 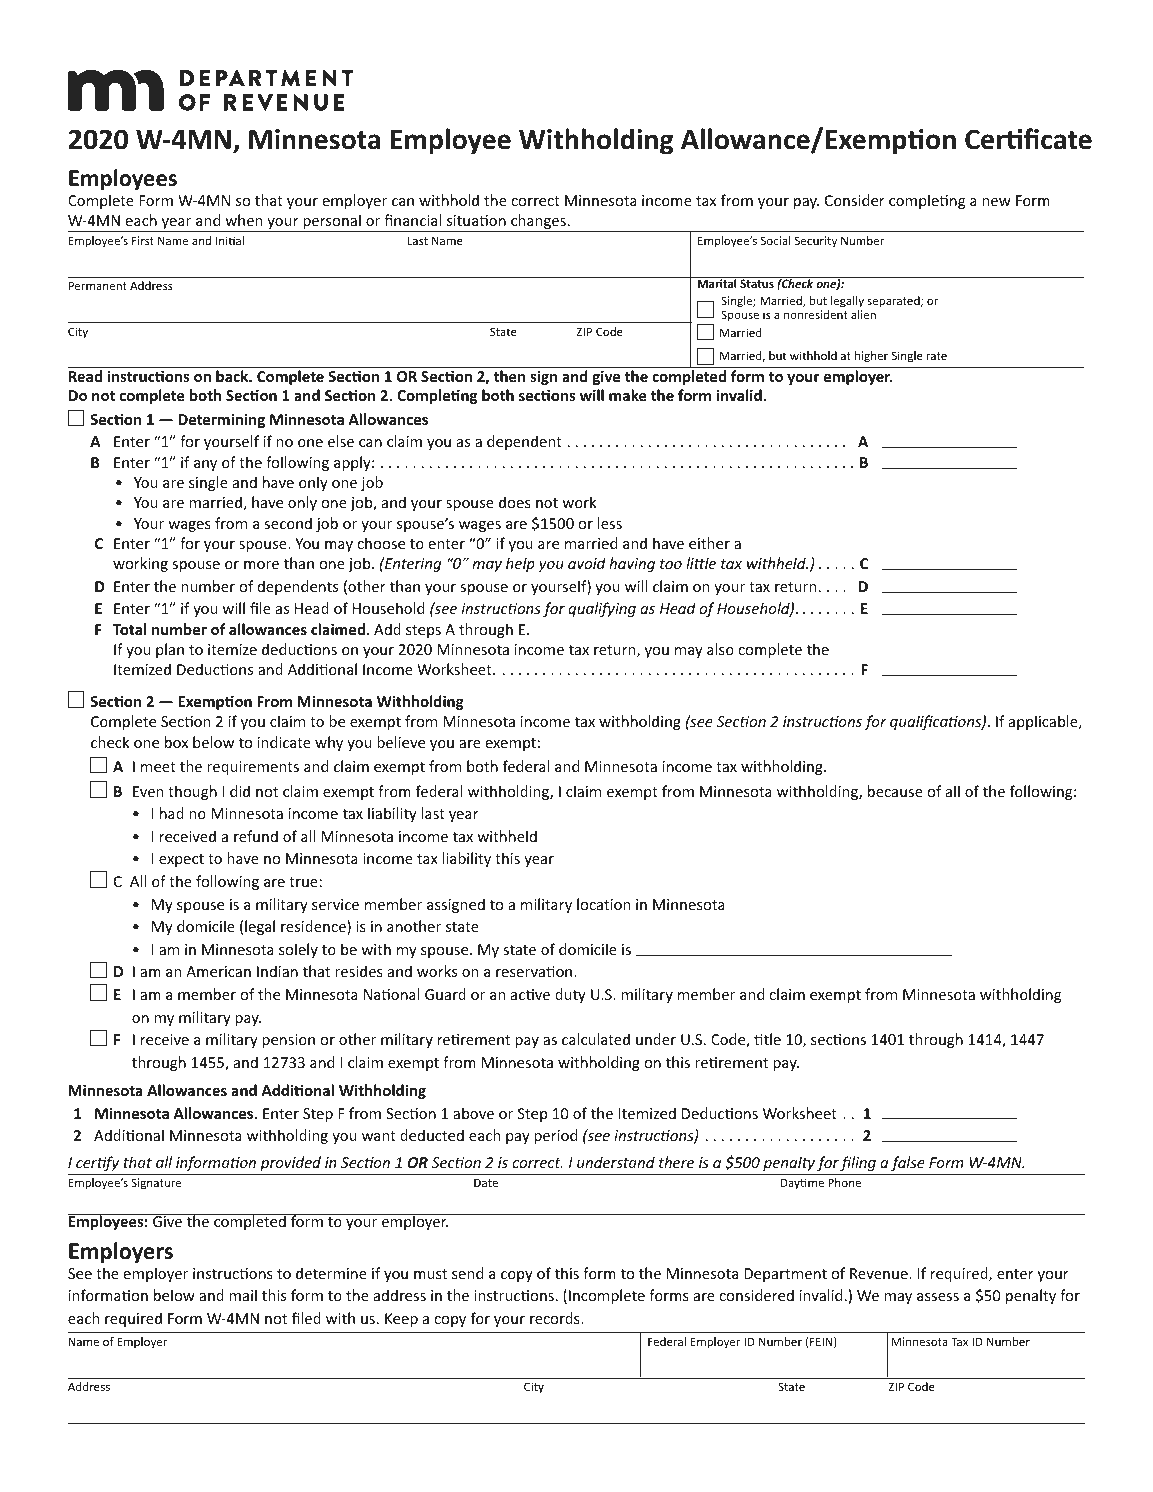 What do you see at coordinates (243, 1295) in the image?
I see `mail` at bounding box center [243, 1295].
